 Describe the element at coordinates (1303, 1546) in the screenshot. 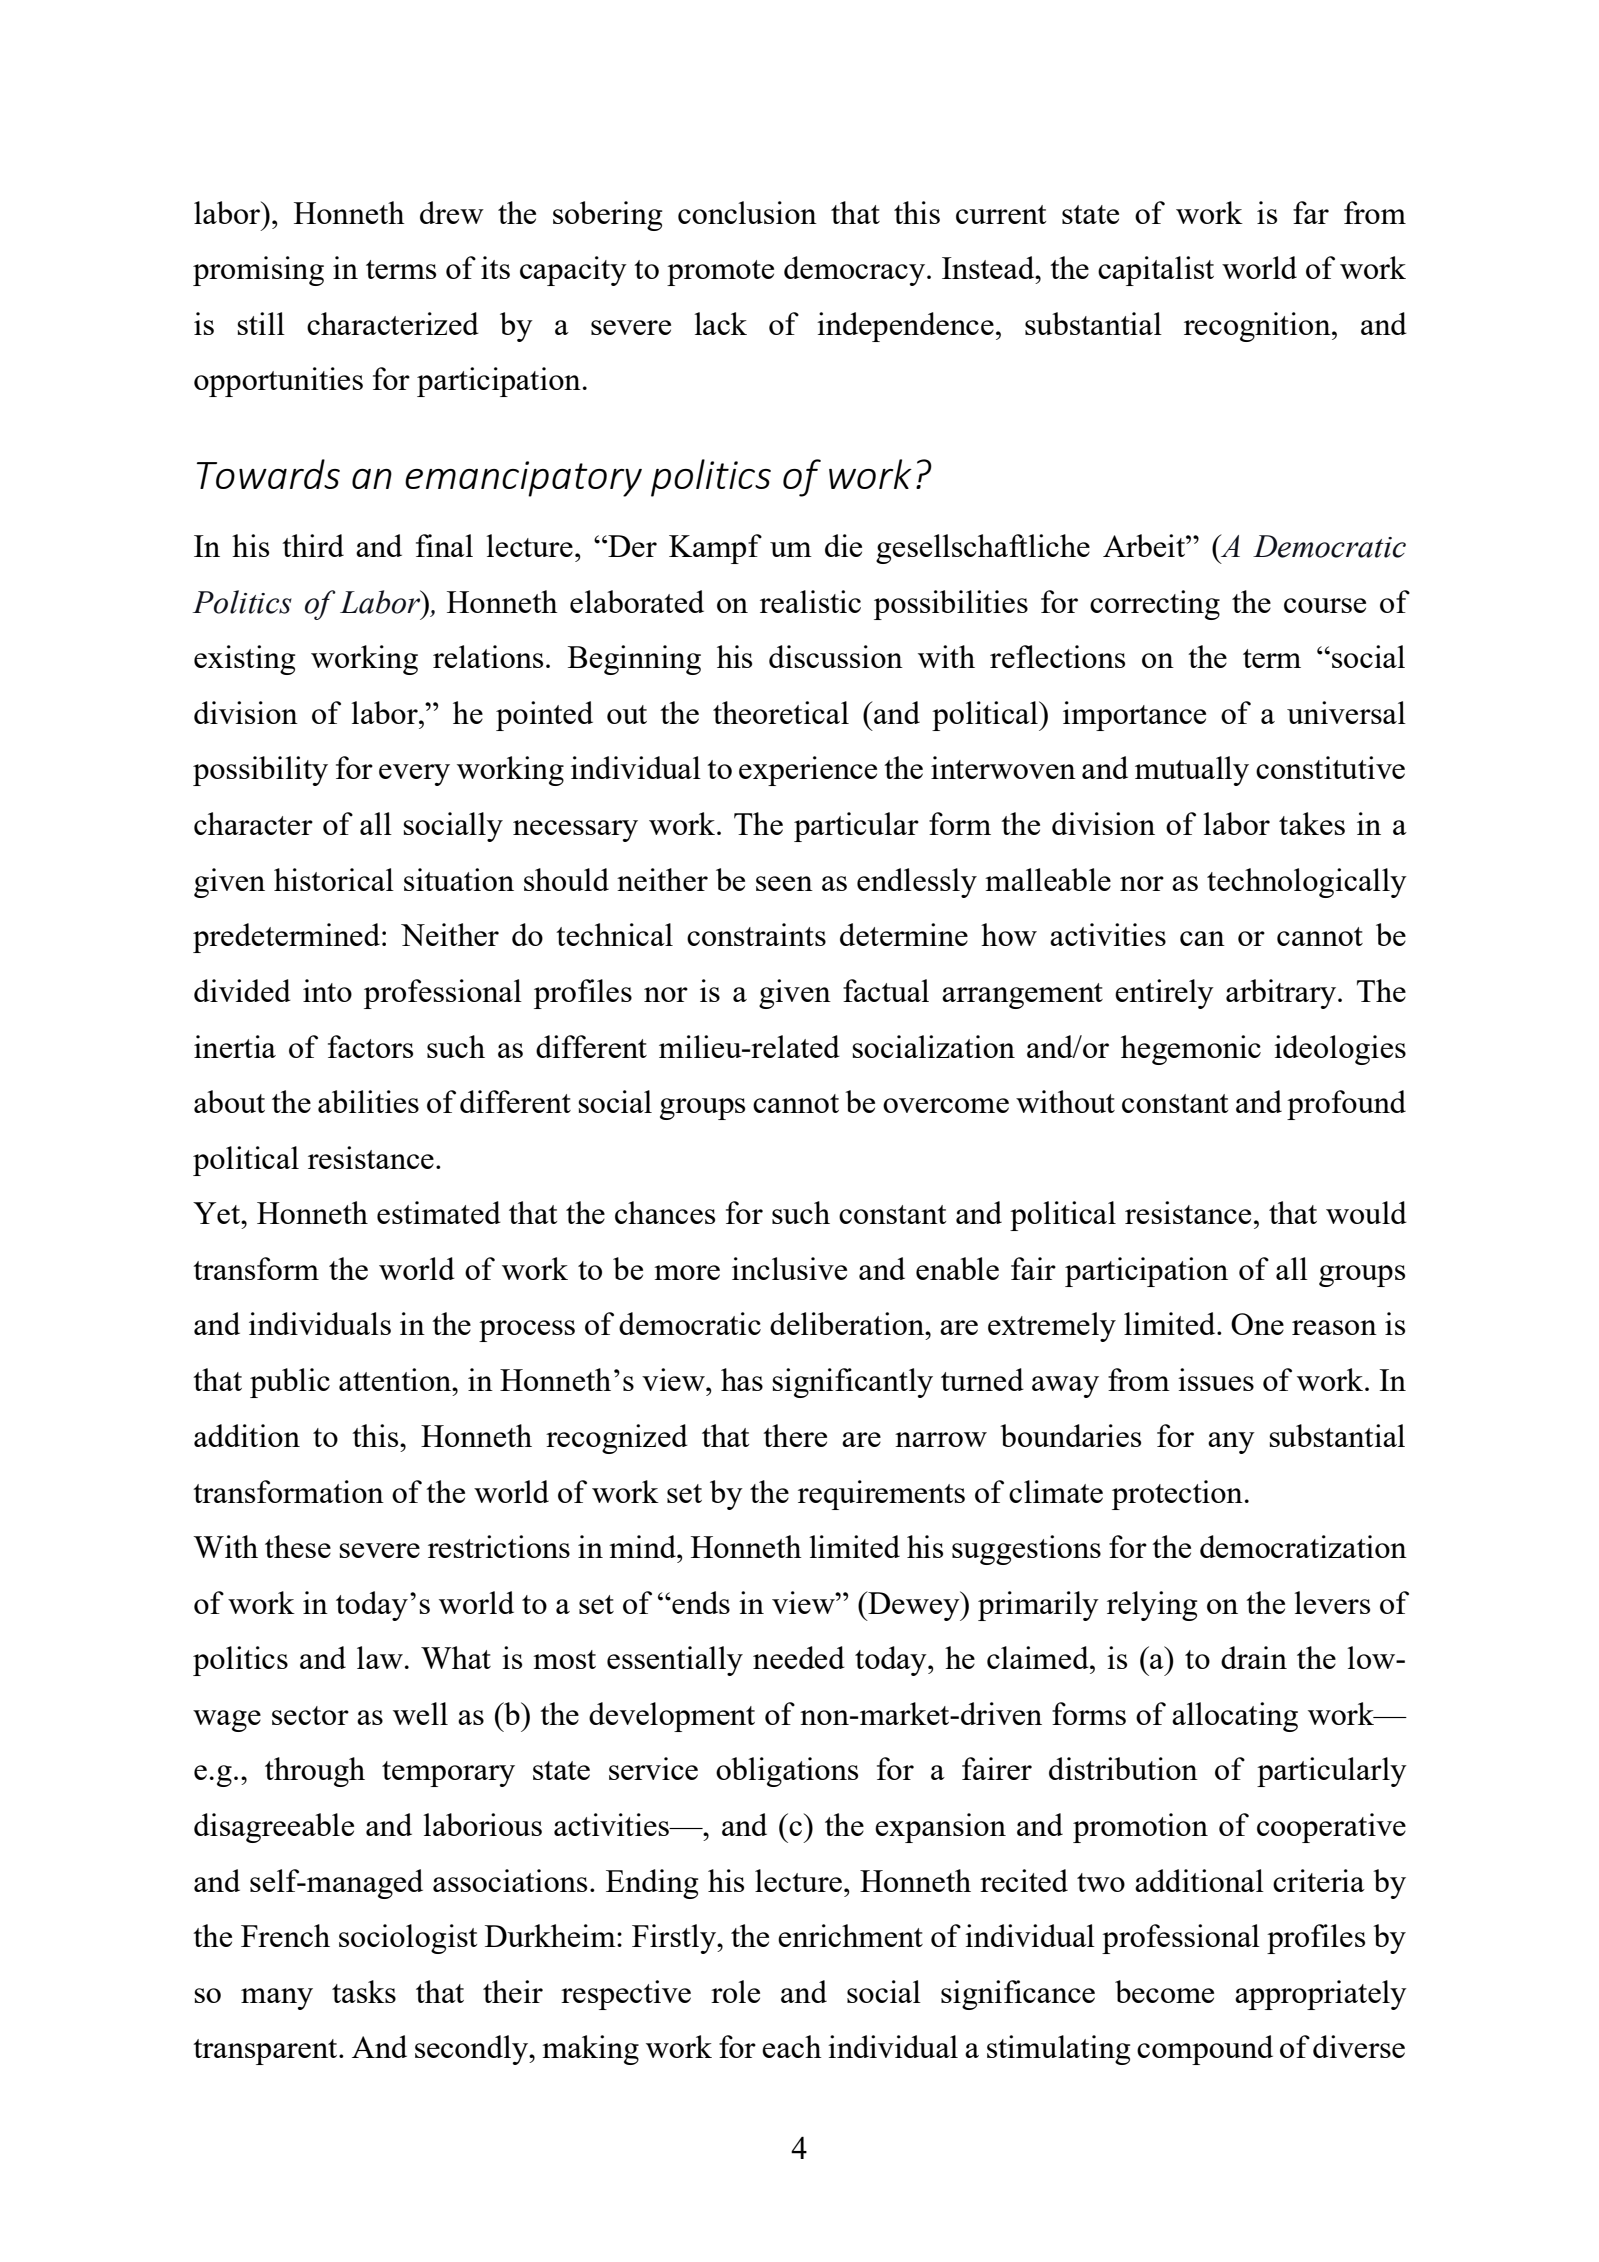

I see `democratization` at that location.
